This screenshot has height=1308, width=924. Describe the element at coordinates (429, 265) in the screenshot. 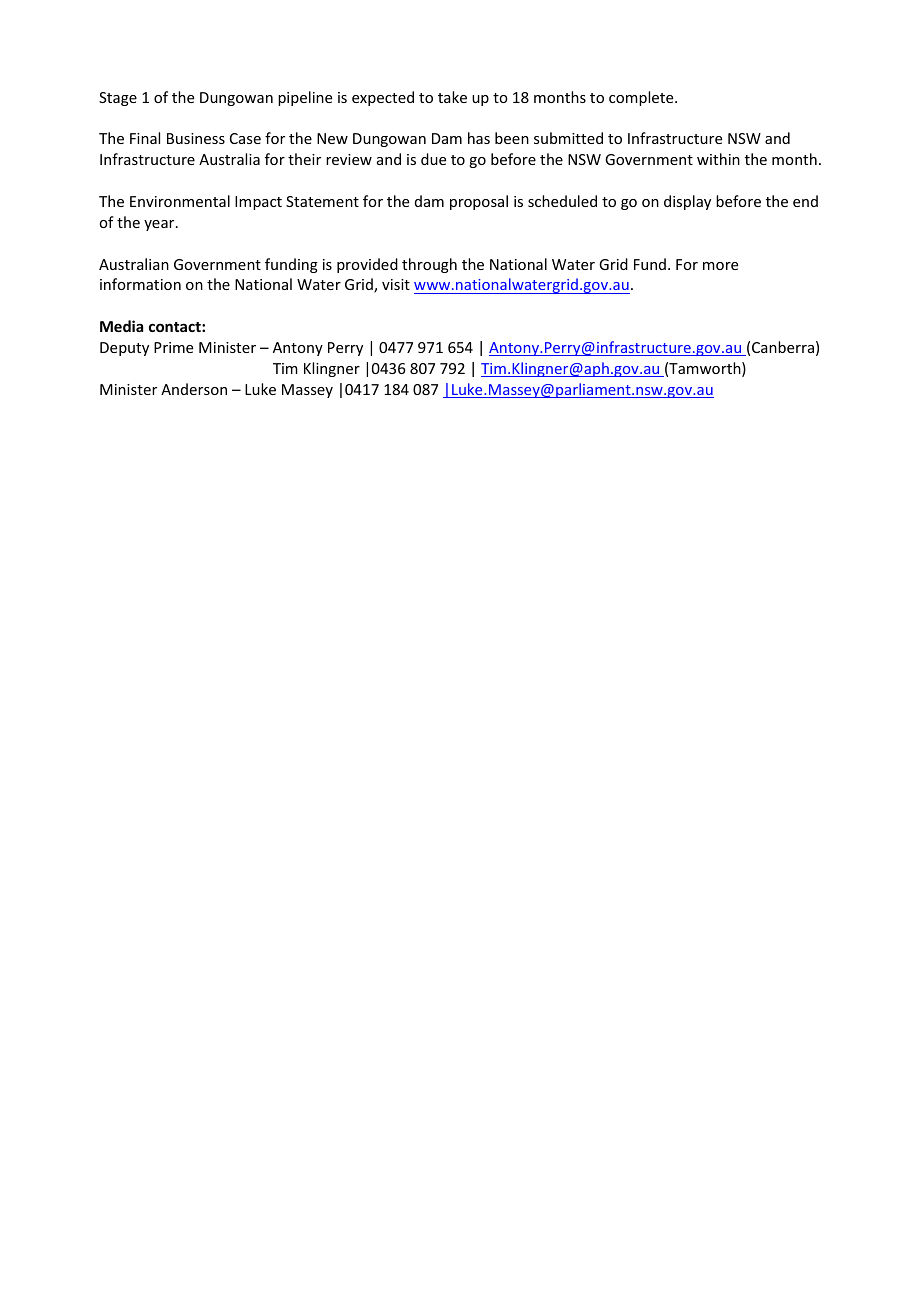

I see `through` at that location.
